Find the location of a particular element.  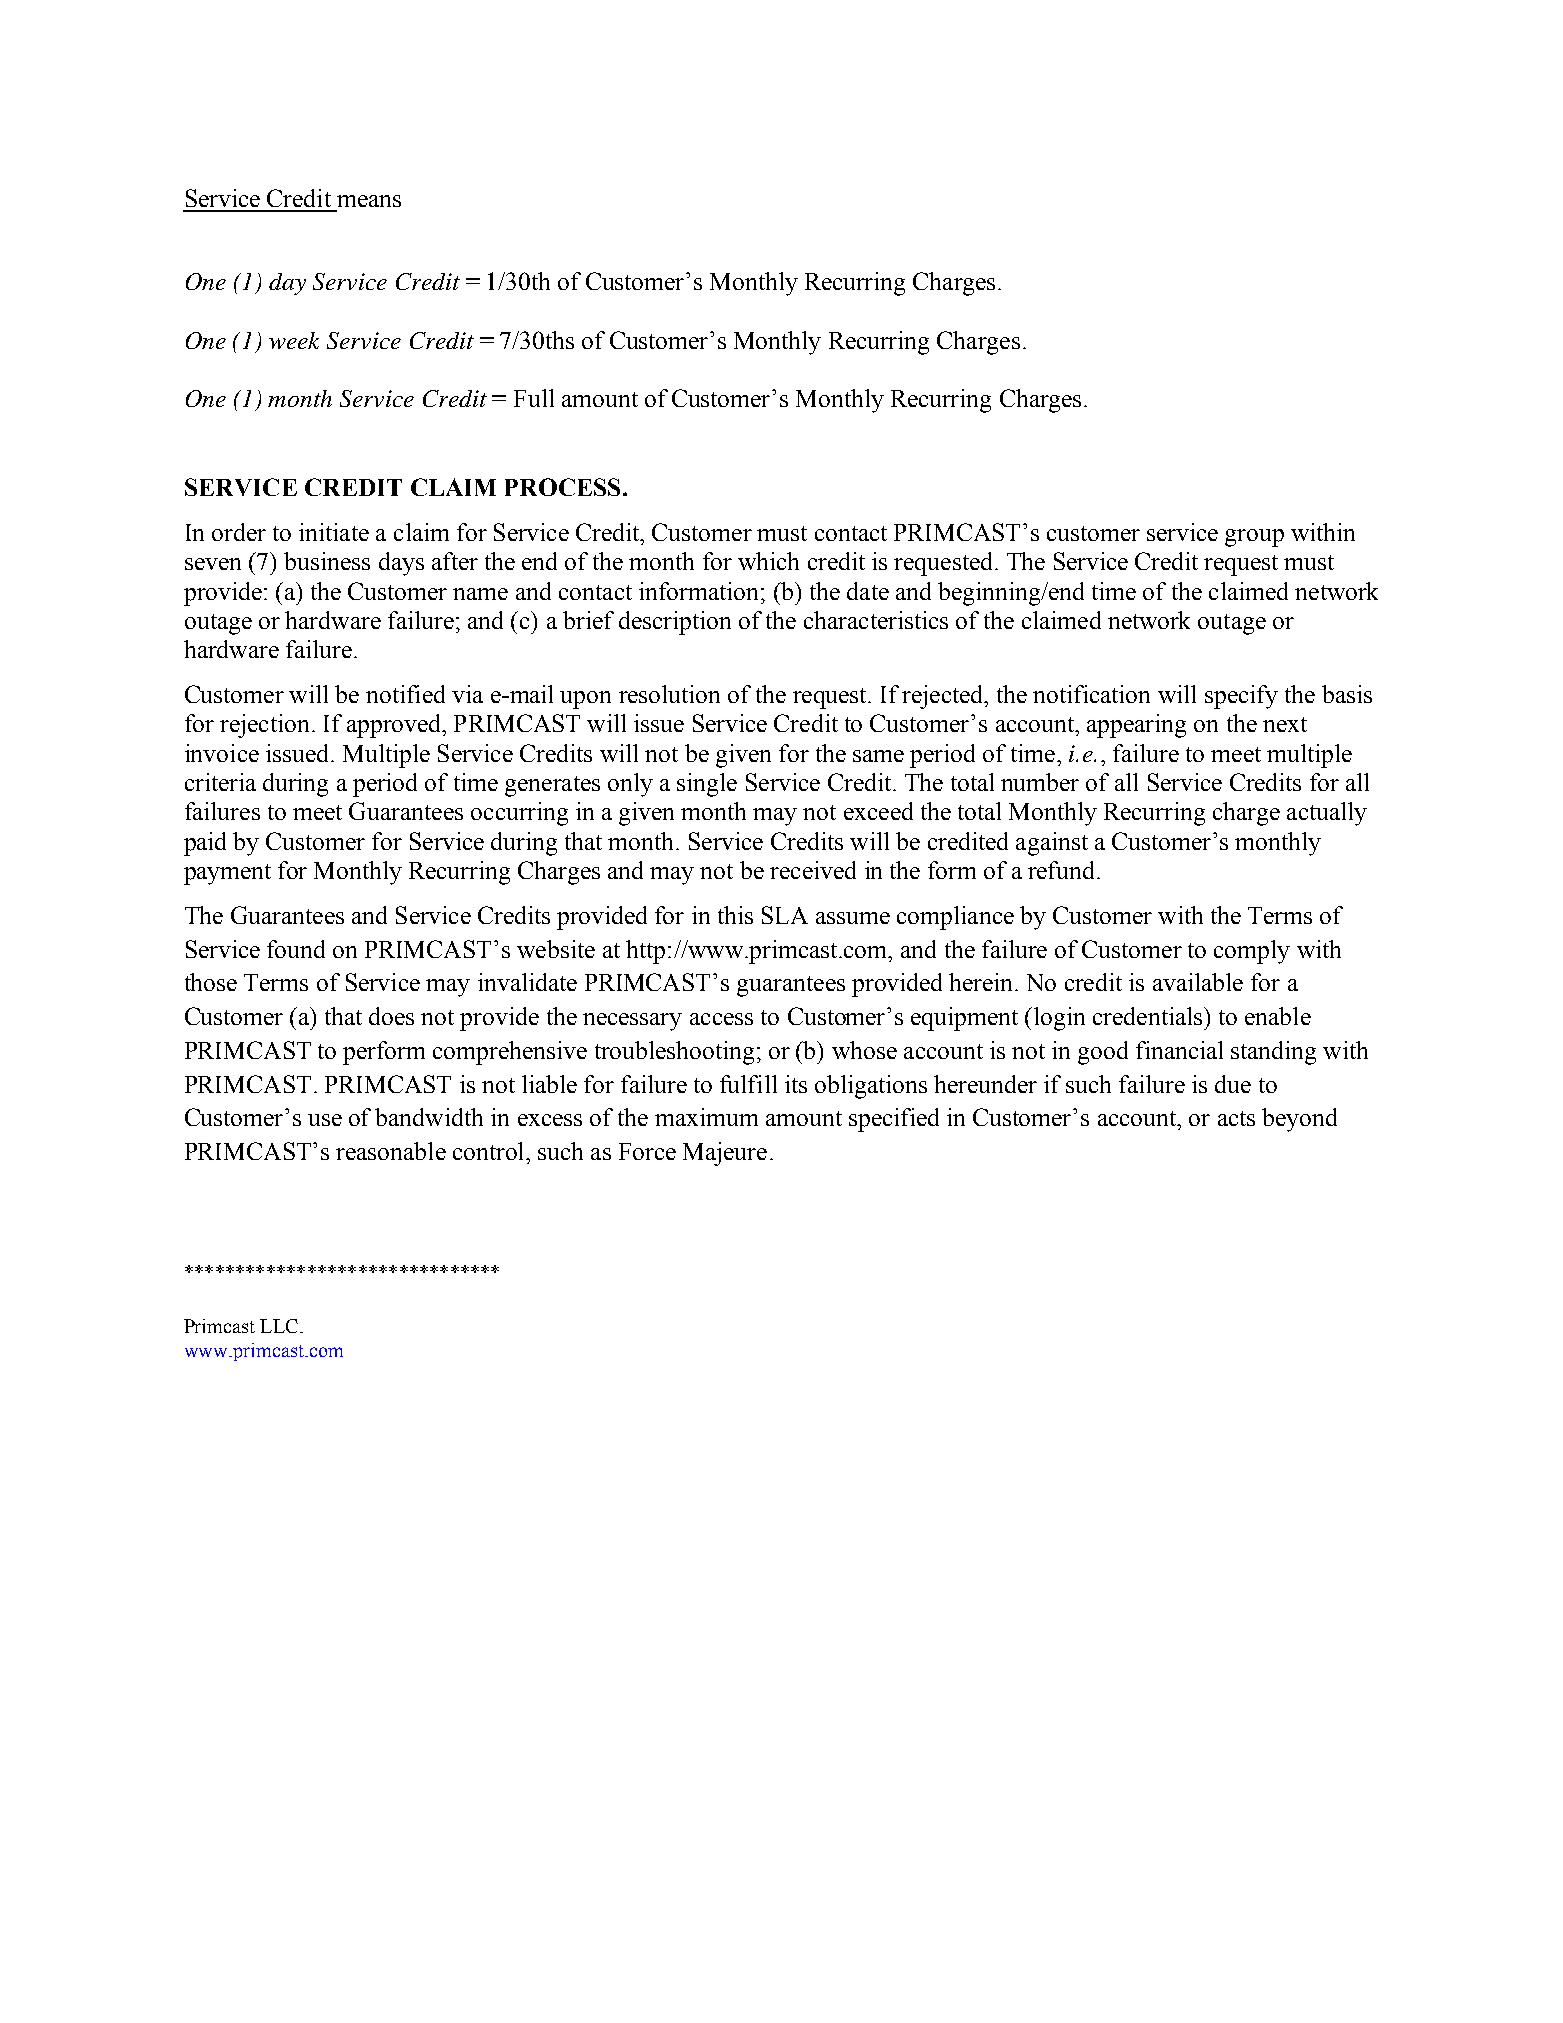

appearing is located at coordinates (1136, 726).
